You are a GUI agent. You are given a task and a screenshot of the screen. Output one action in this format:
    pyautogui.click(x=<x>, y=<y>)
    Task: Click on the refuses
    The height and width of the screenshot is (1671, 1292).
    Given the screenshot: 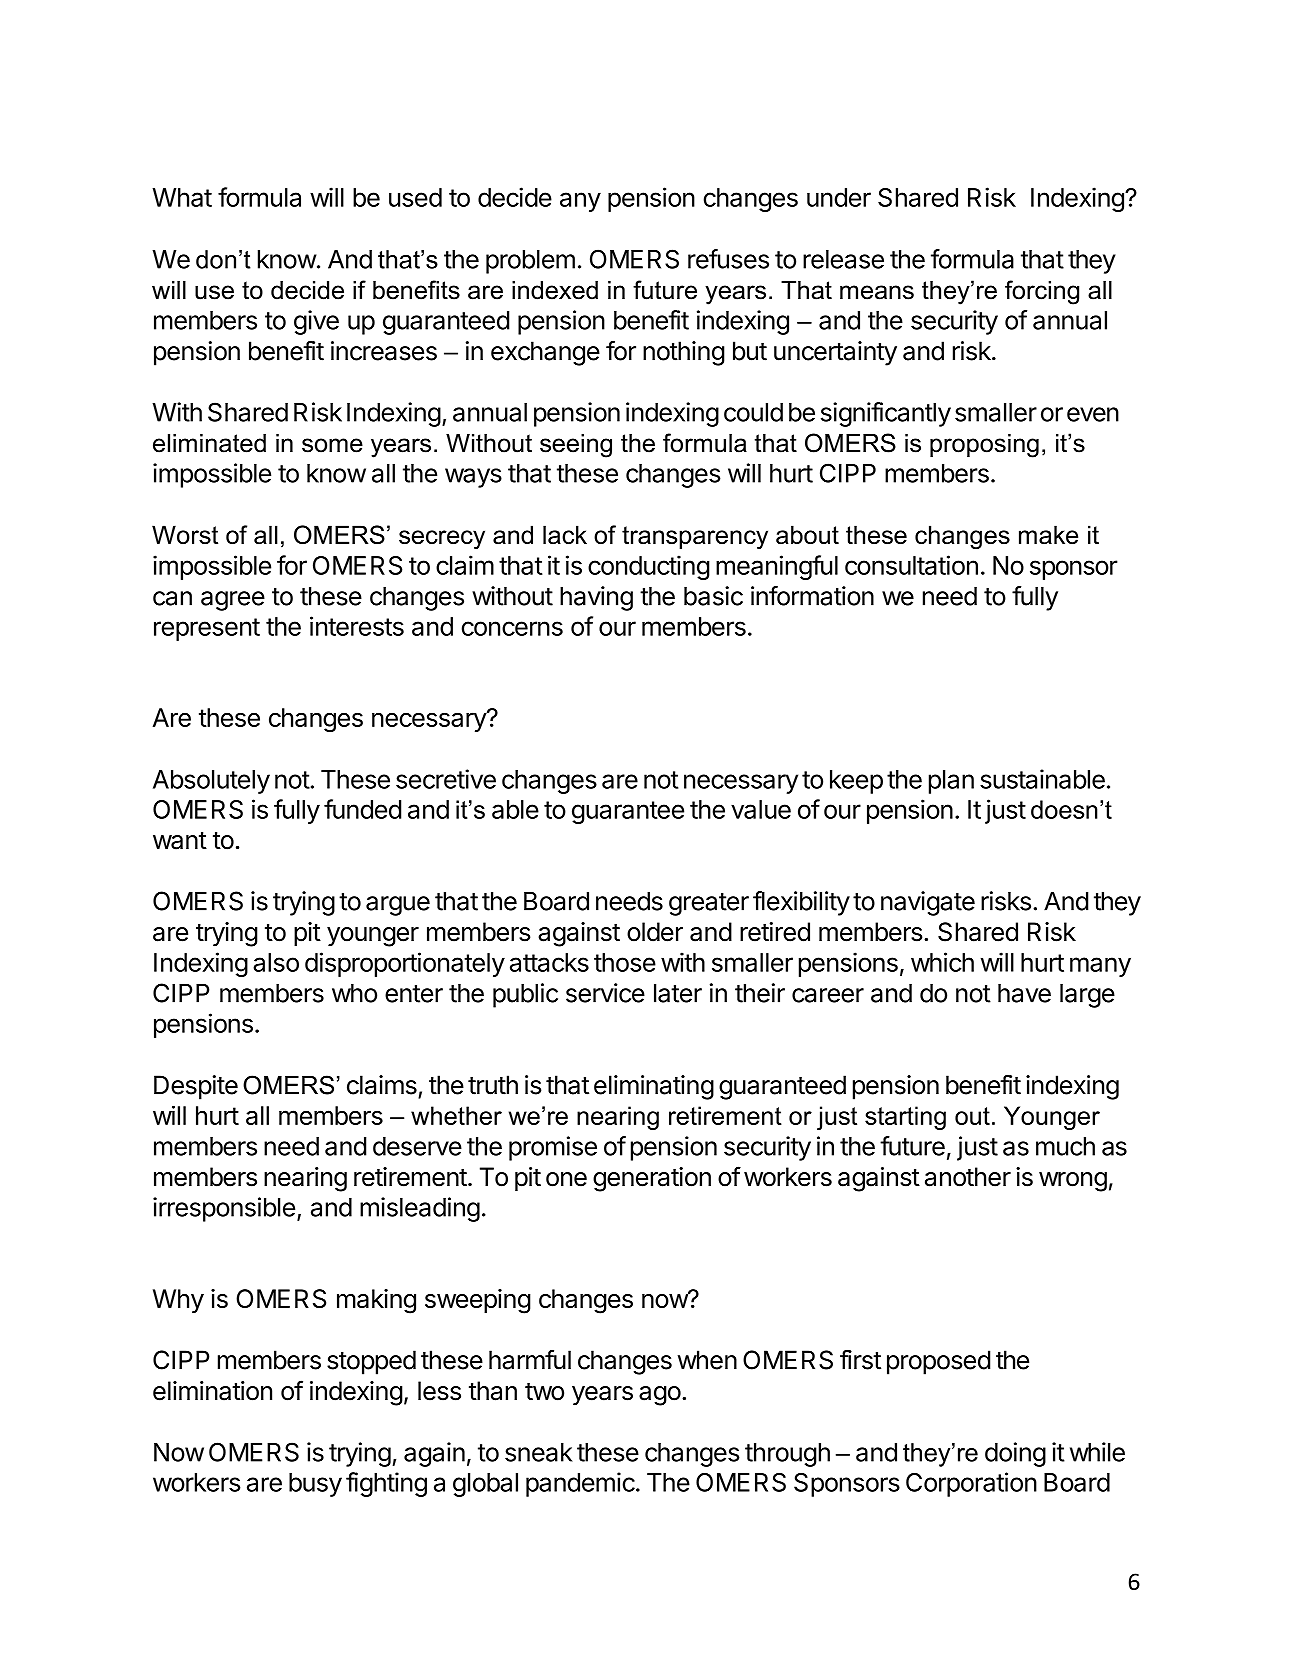 What is the action you would take?
    pyautogui.click(x=728, y=259)
